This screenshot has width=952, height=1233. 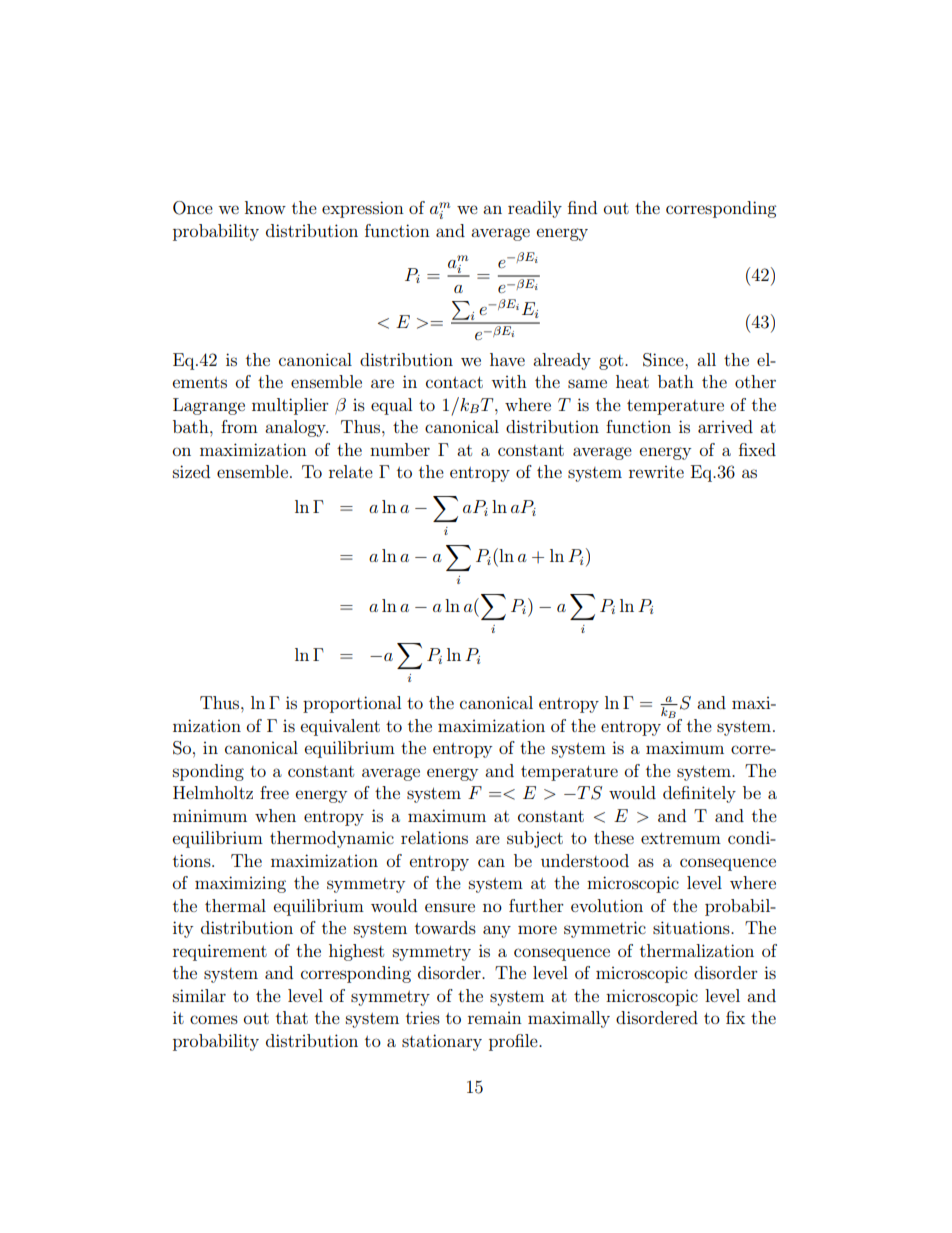 What do you see at coordinates (605, 929) in the screenshot?
I see `symmetric` at bounding box center [605, 929].
